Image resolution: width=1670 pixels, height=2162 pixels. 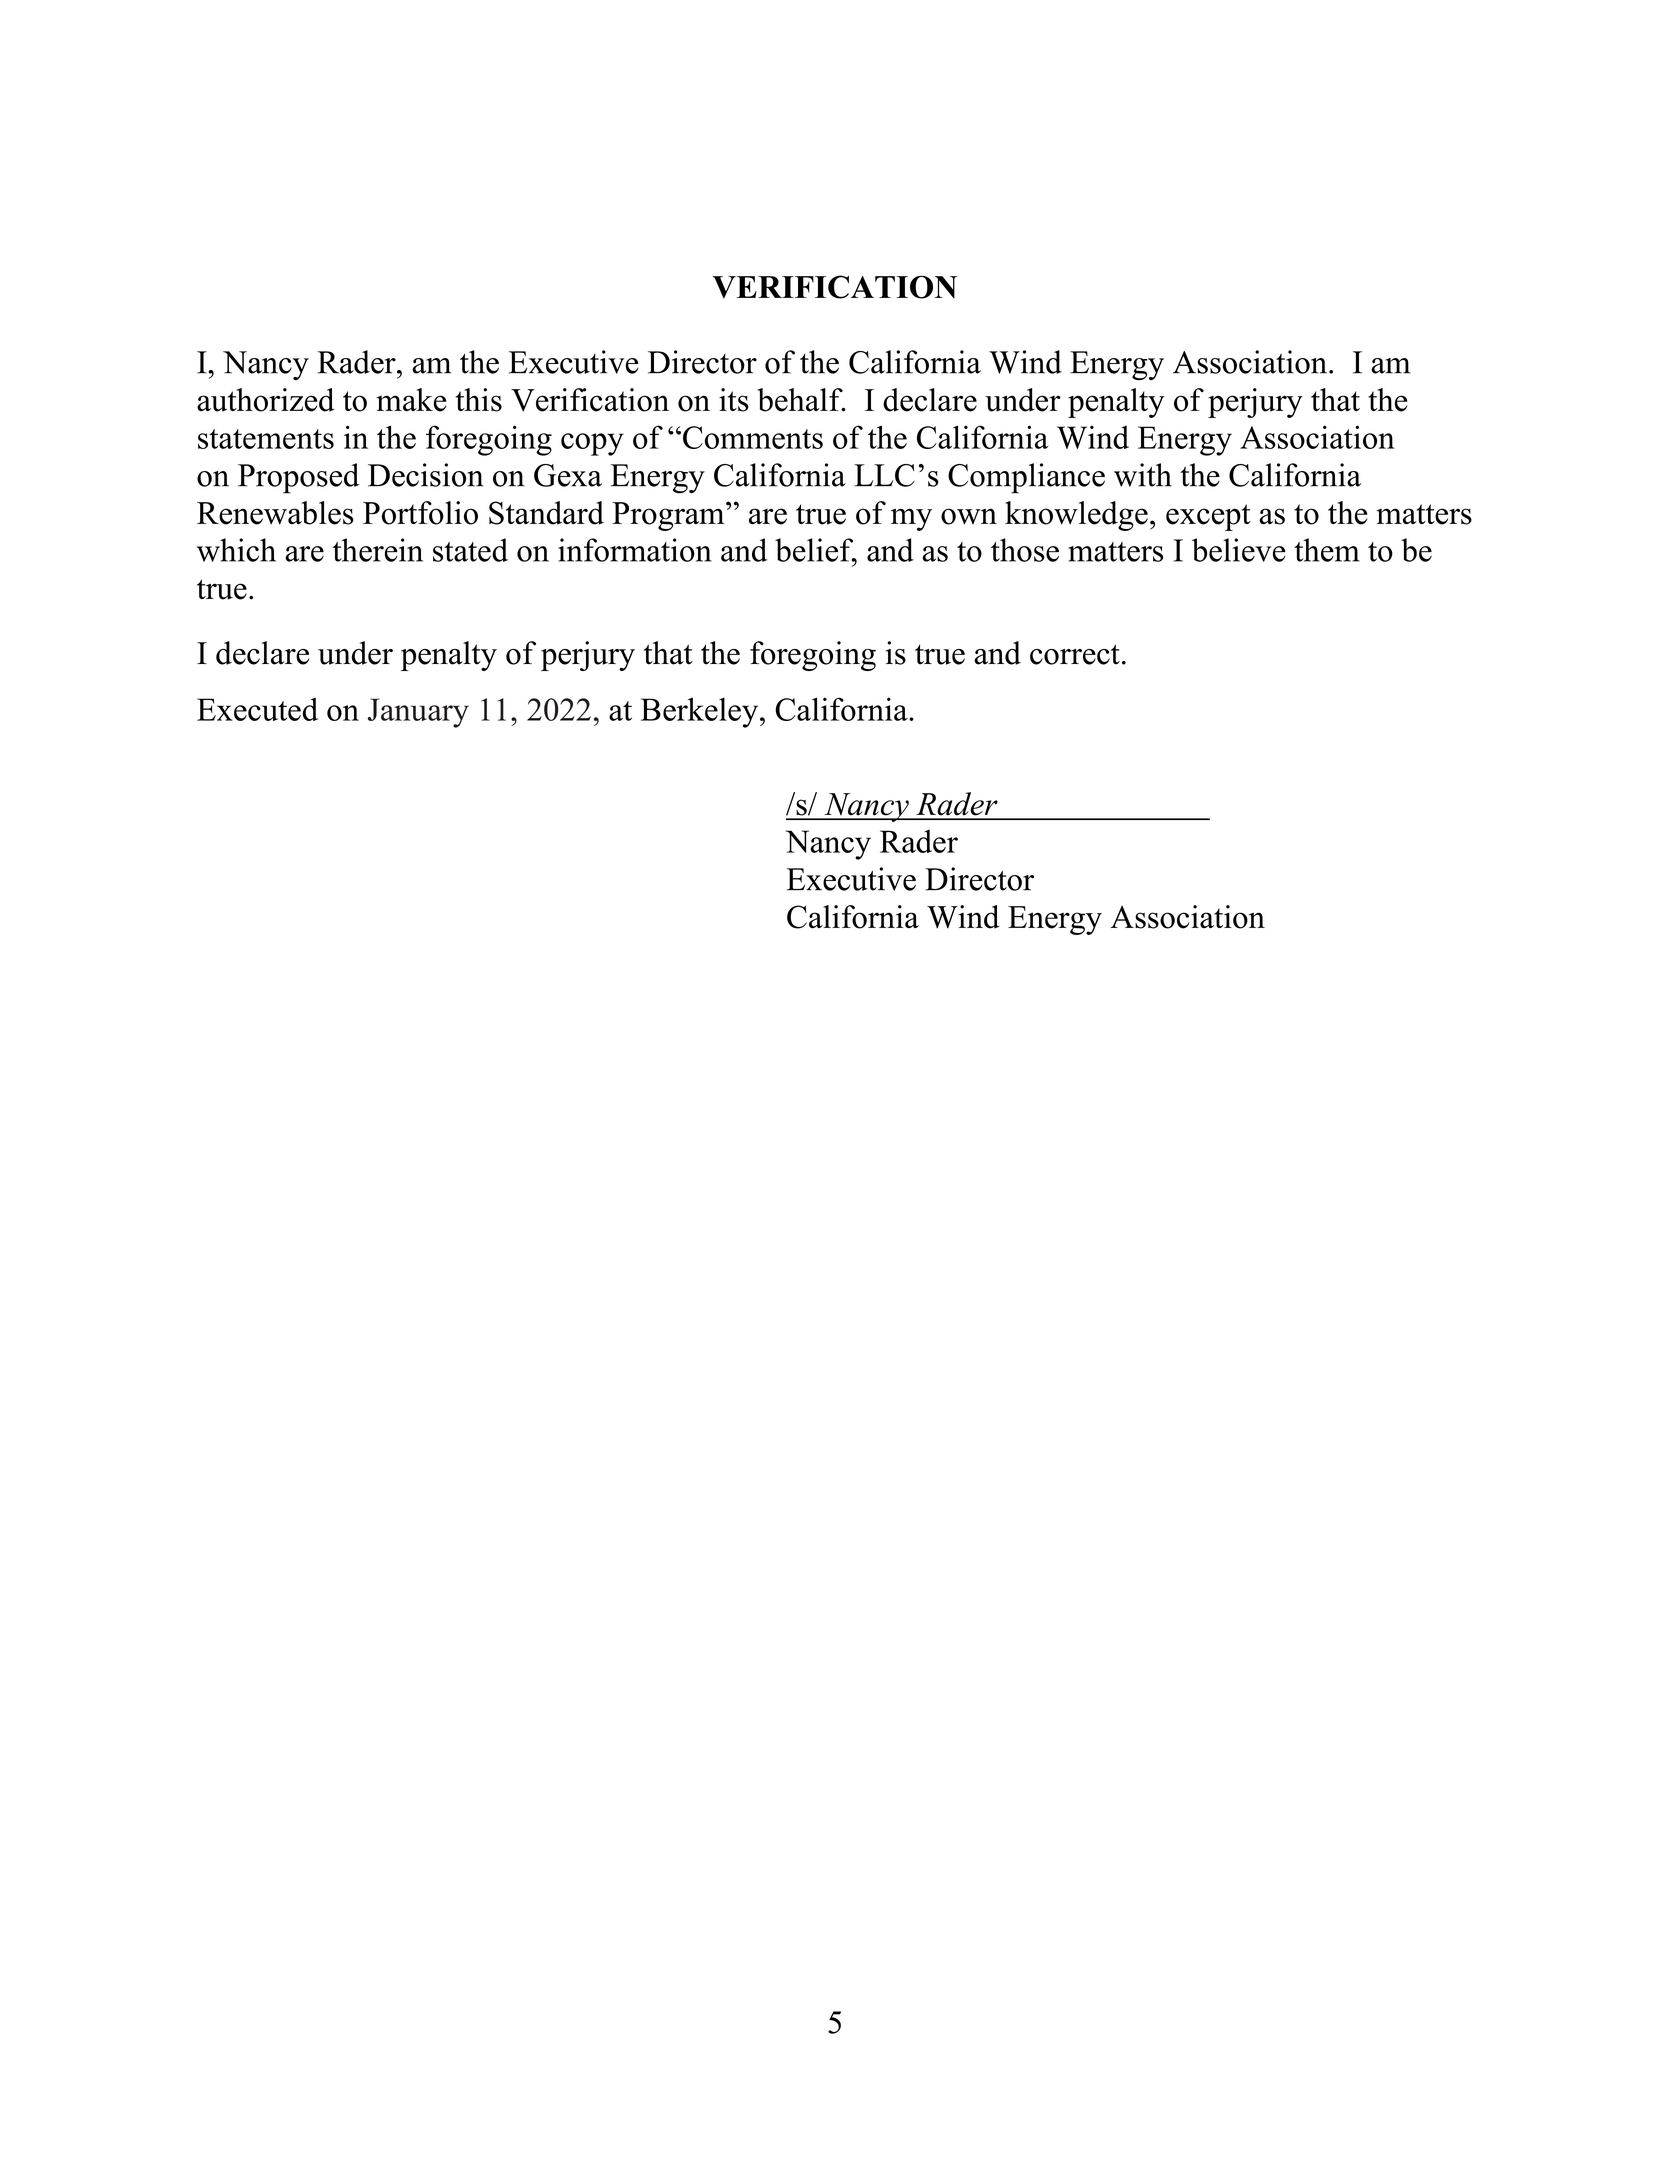 What do you see at coordinates (411, 400) in the screenshot?
I see `make` at bounding box center [411, 400].
